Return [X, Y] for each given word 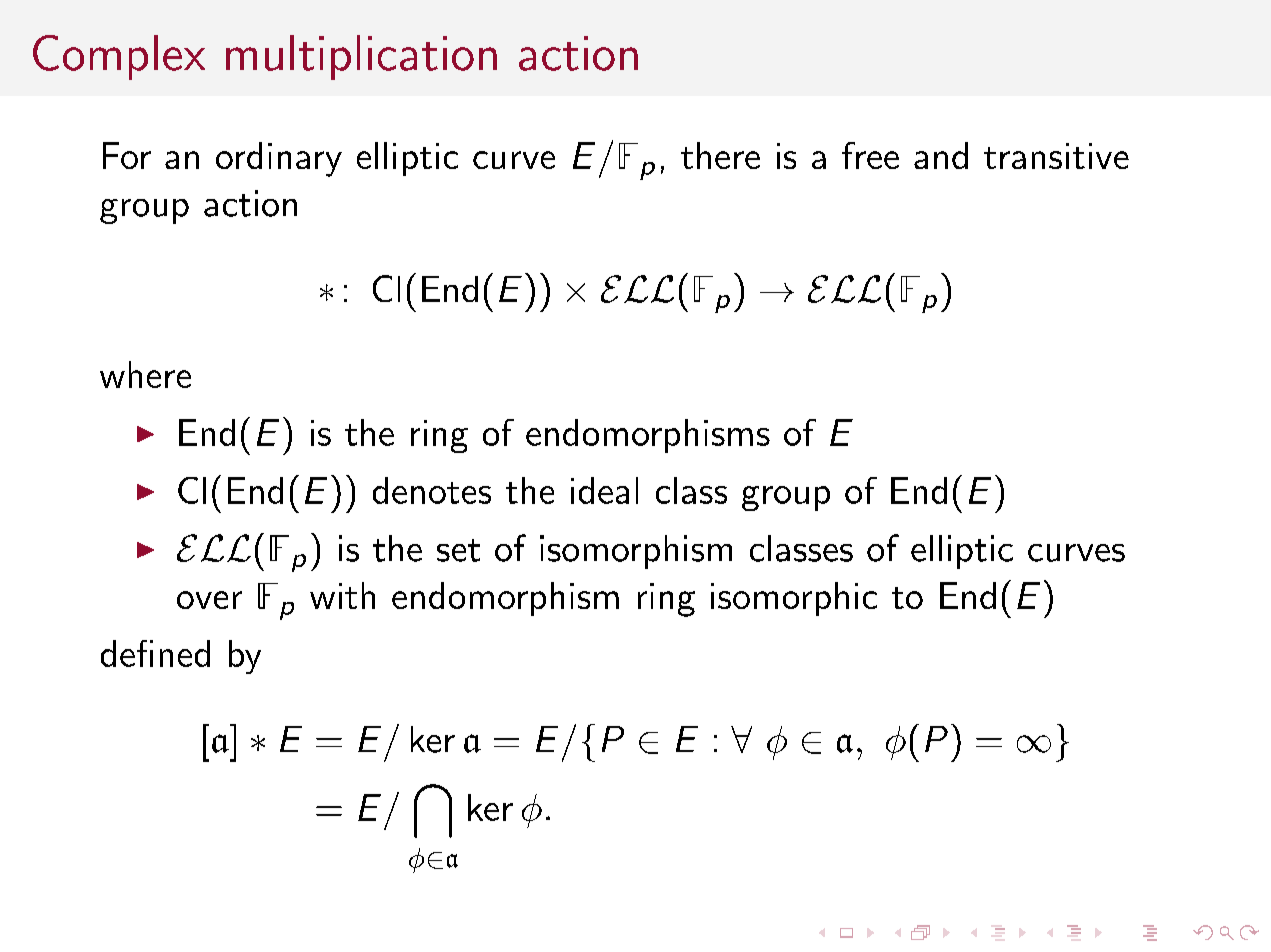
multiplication [361, 57]
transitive [1056, 156]
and [941, 155]
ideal [604, 490]
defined [155, 653]
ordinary [279, 159]
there [720, 155]
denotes [432, 490]
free [870, 155]
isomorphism [636, 552]
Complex [119, 57]
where [145, 374]
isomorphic [794, 599]
